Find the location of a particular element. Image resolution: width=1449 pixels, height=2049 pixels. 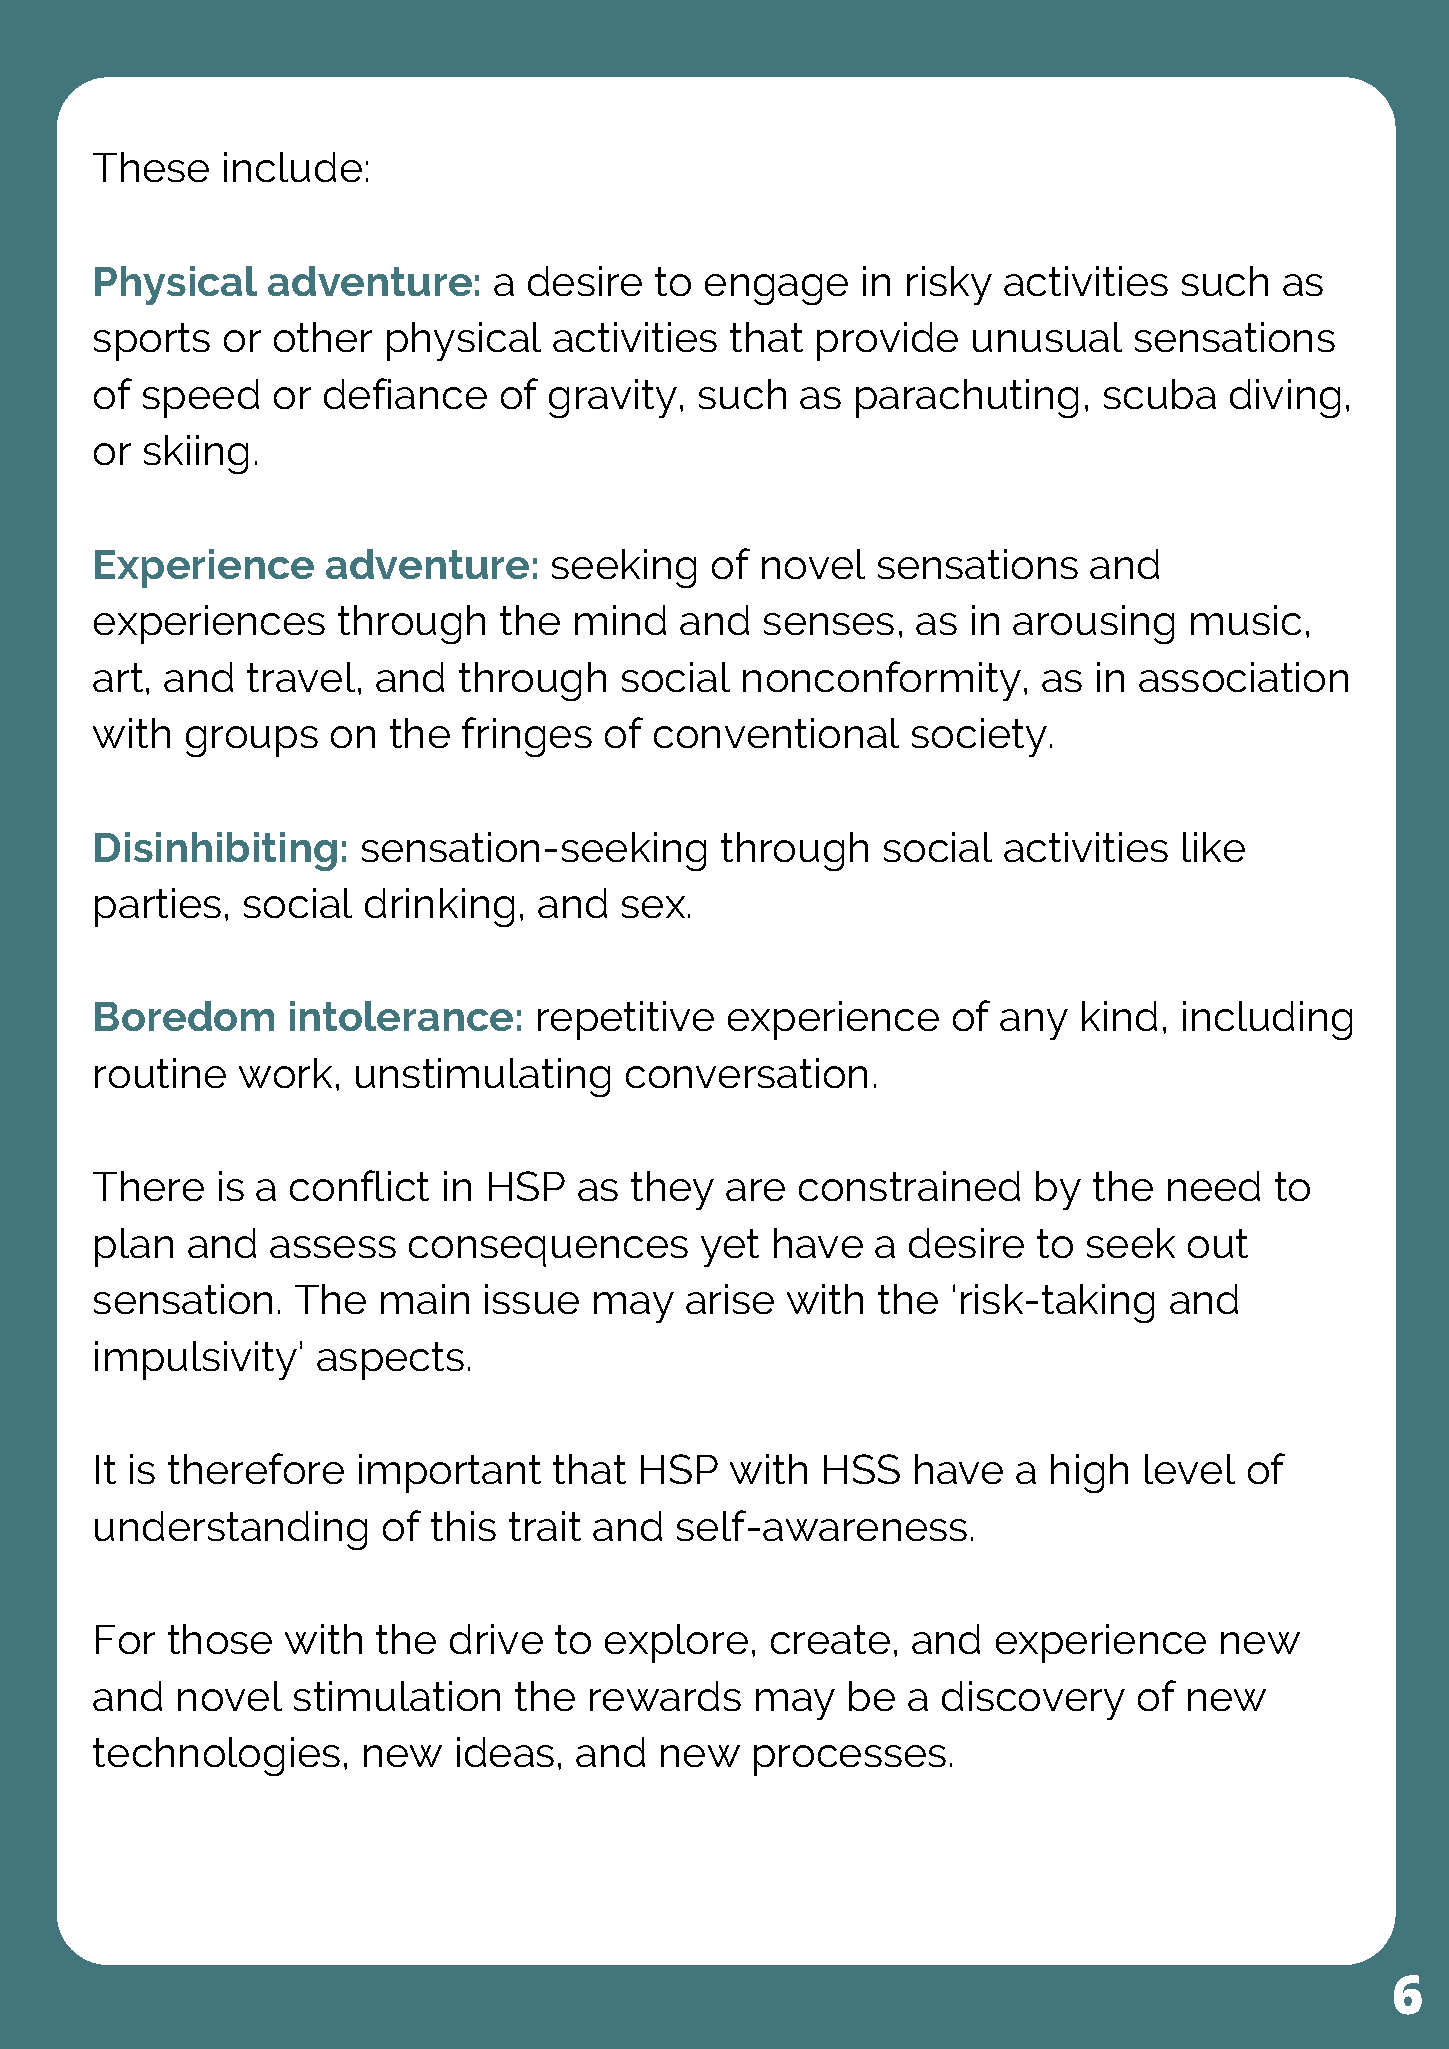

groups is located at coordinates (252, 741).
